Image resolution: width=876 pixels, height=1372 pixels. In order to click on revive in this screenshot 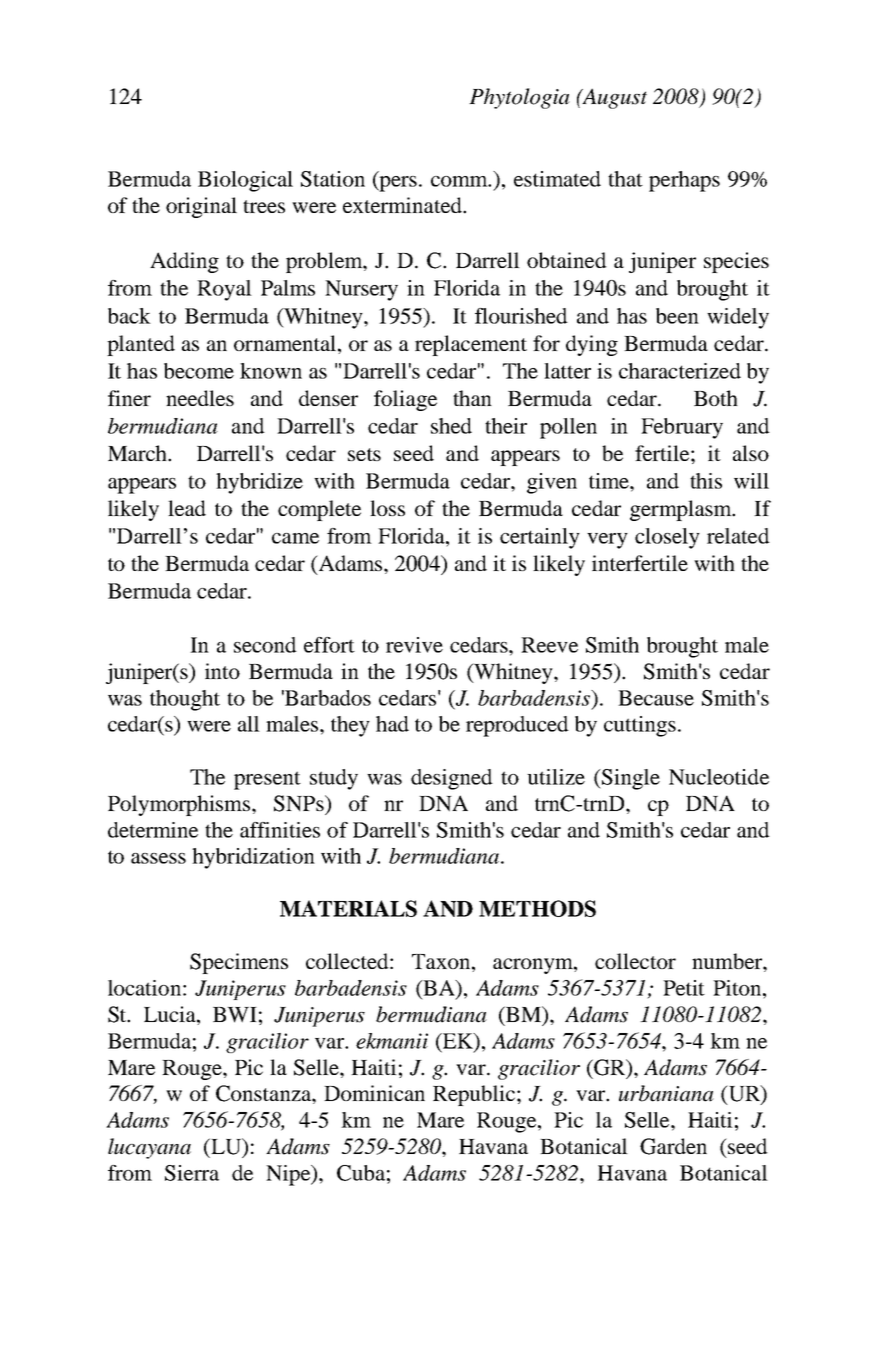, I will do `click(414, 645)`.
